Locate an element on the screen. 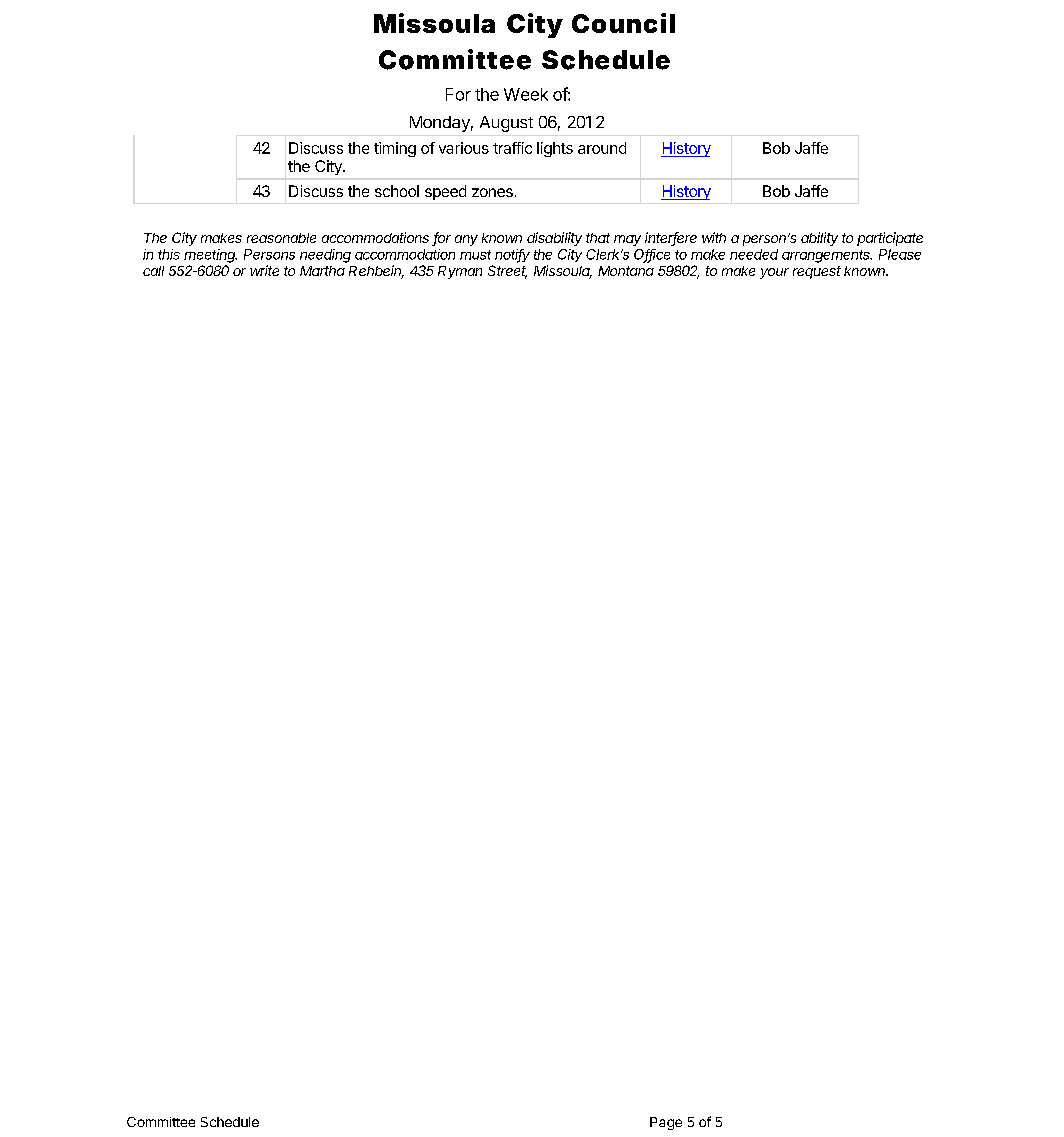 The width and height of the screenshot is (1064, 1137). participate is located at coordinates (890, 239).
